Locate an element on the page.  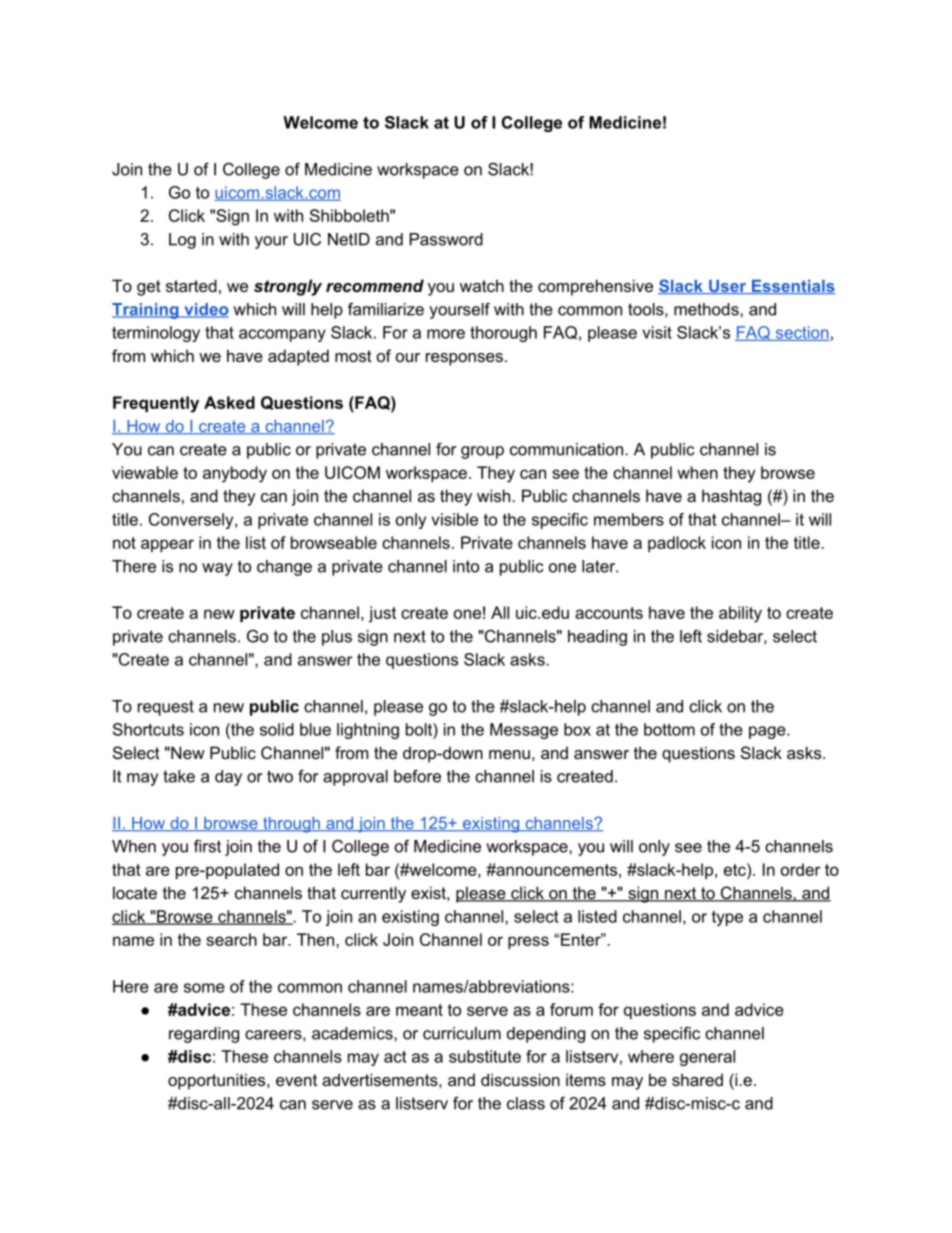
currently is located at coordinates (373, 894).
